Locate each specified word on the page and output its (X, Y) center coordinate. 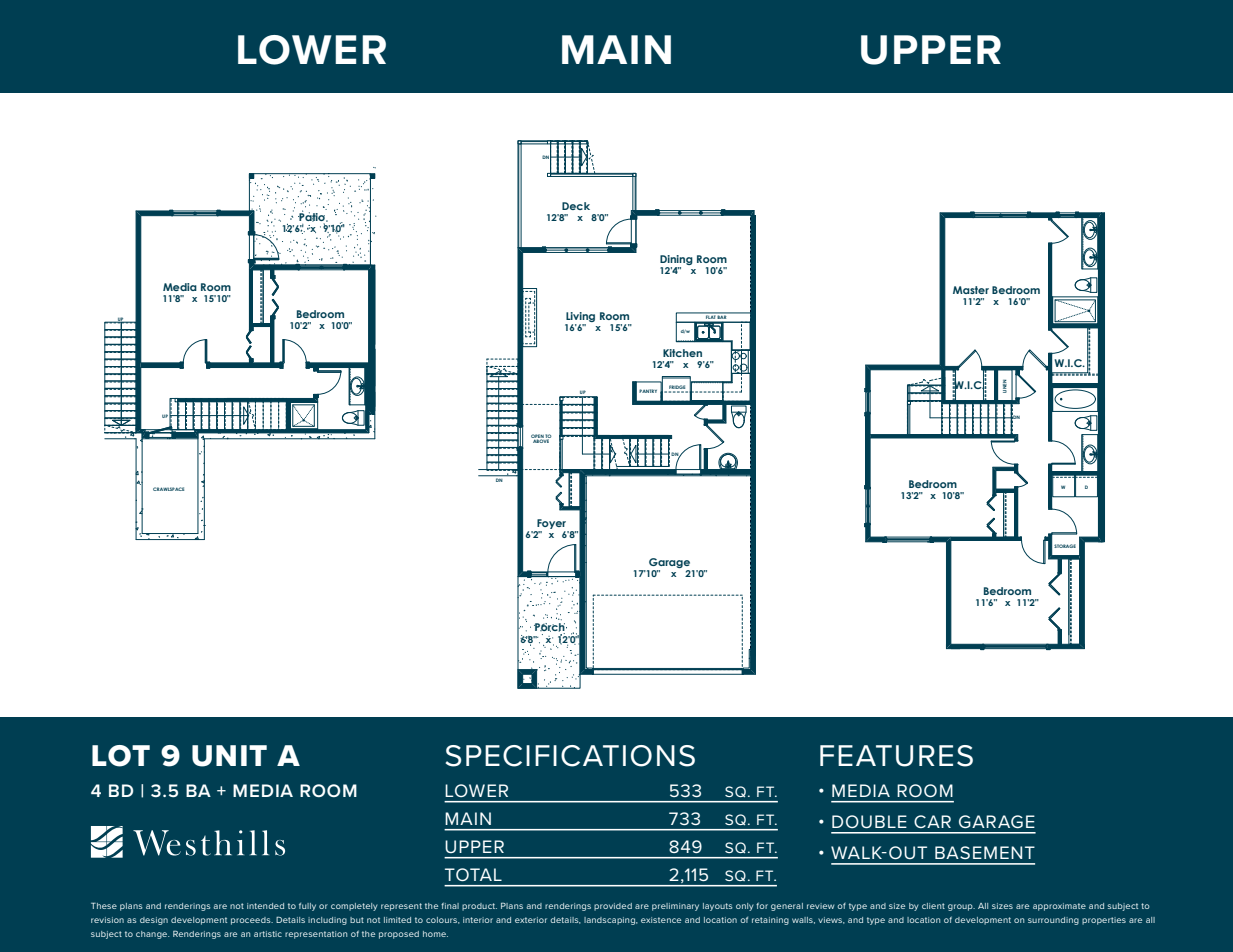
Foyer (551, 525)
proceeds (252, 921)
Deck (576, 206)
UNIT (229, 756)
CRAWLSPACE (168, 489)
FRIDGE (678, 388)
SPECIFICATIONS (570, 756)
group (961, 907)
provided (613, 907)
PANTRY (648, 391)
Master (971, 290)
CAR (932, 821)
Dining (676, 261)
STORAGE (1065, 546)
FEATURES (896, 756)
